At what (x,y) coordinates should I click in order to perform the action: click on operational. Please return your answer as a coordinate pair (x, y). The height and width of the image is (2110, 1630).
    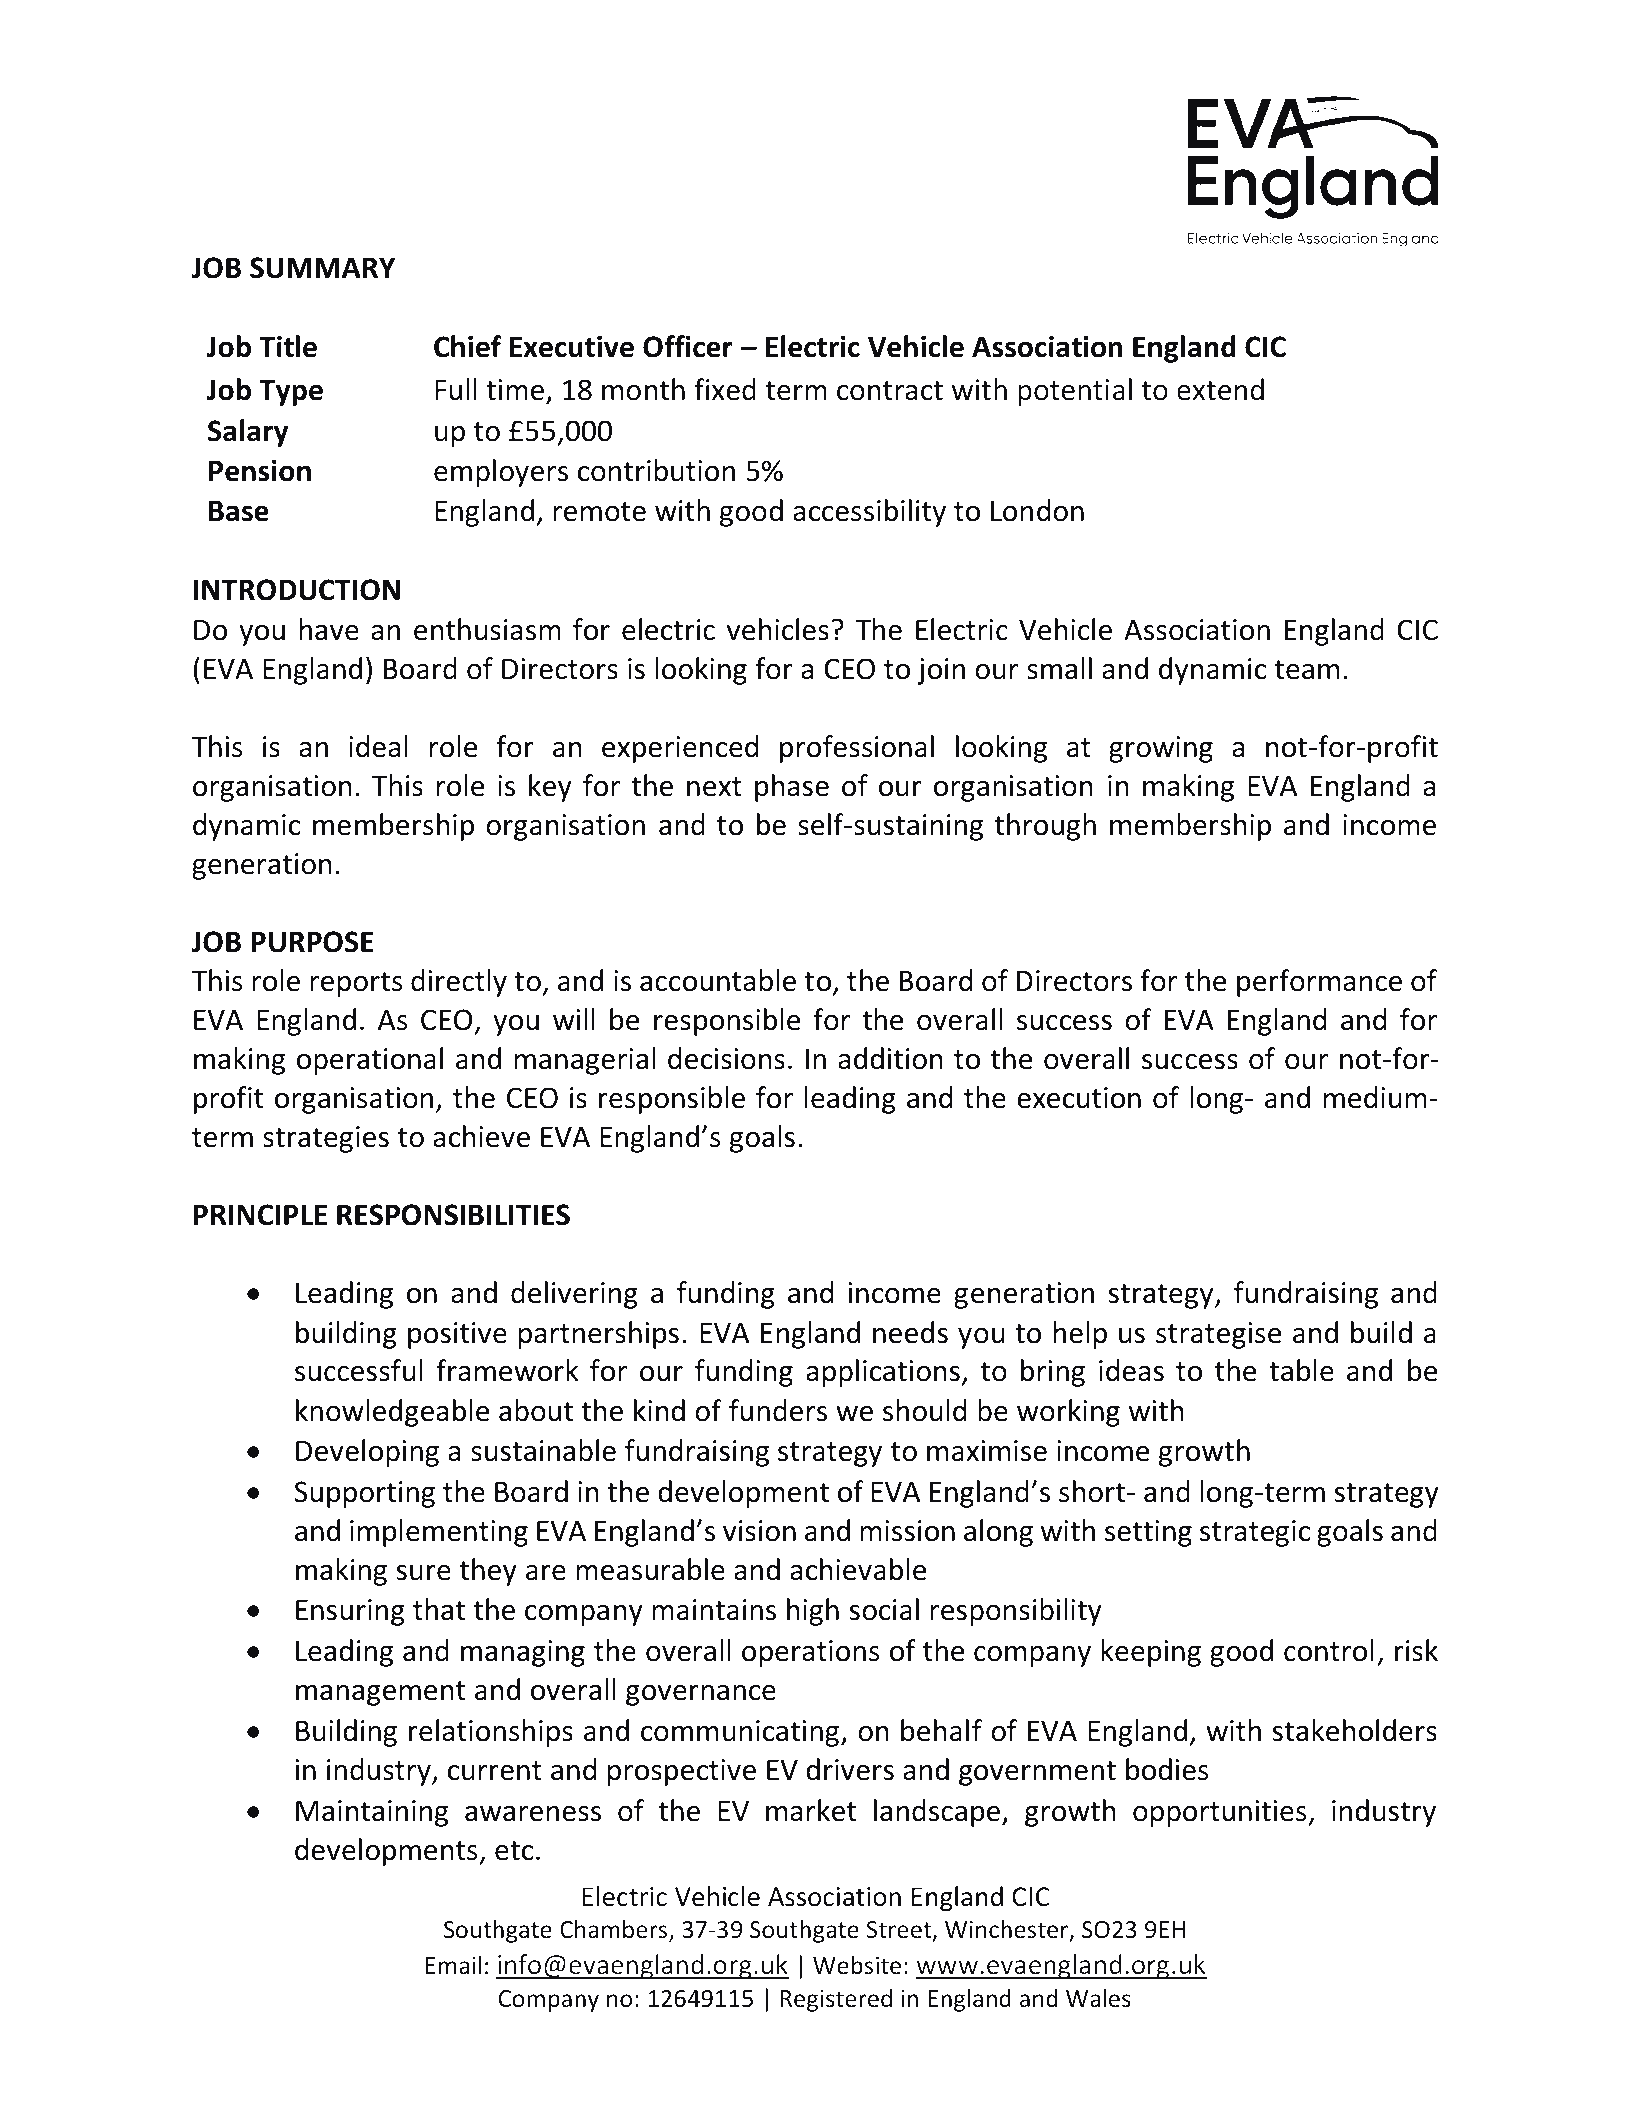
    Looking at the image, I should click on (370, 1061).
